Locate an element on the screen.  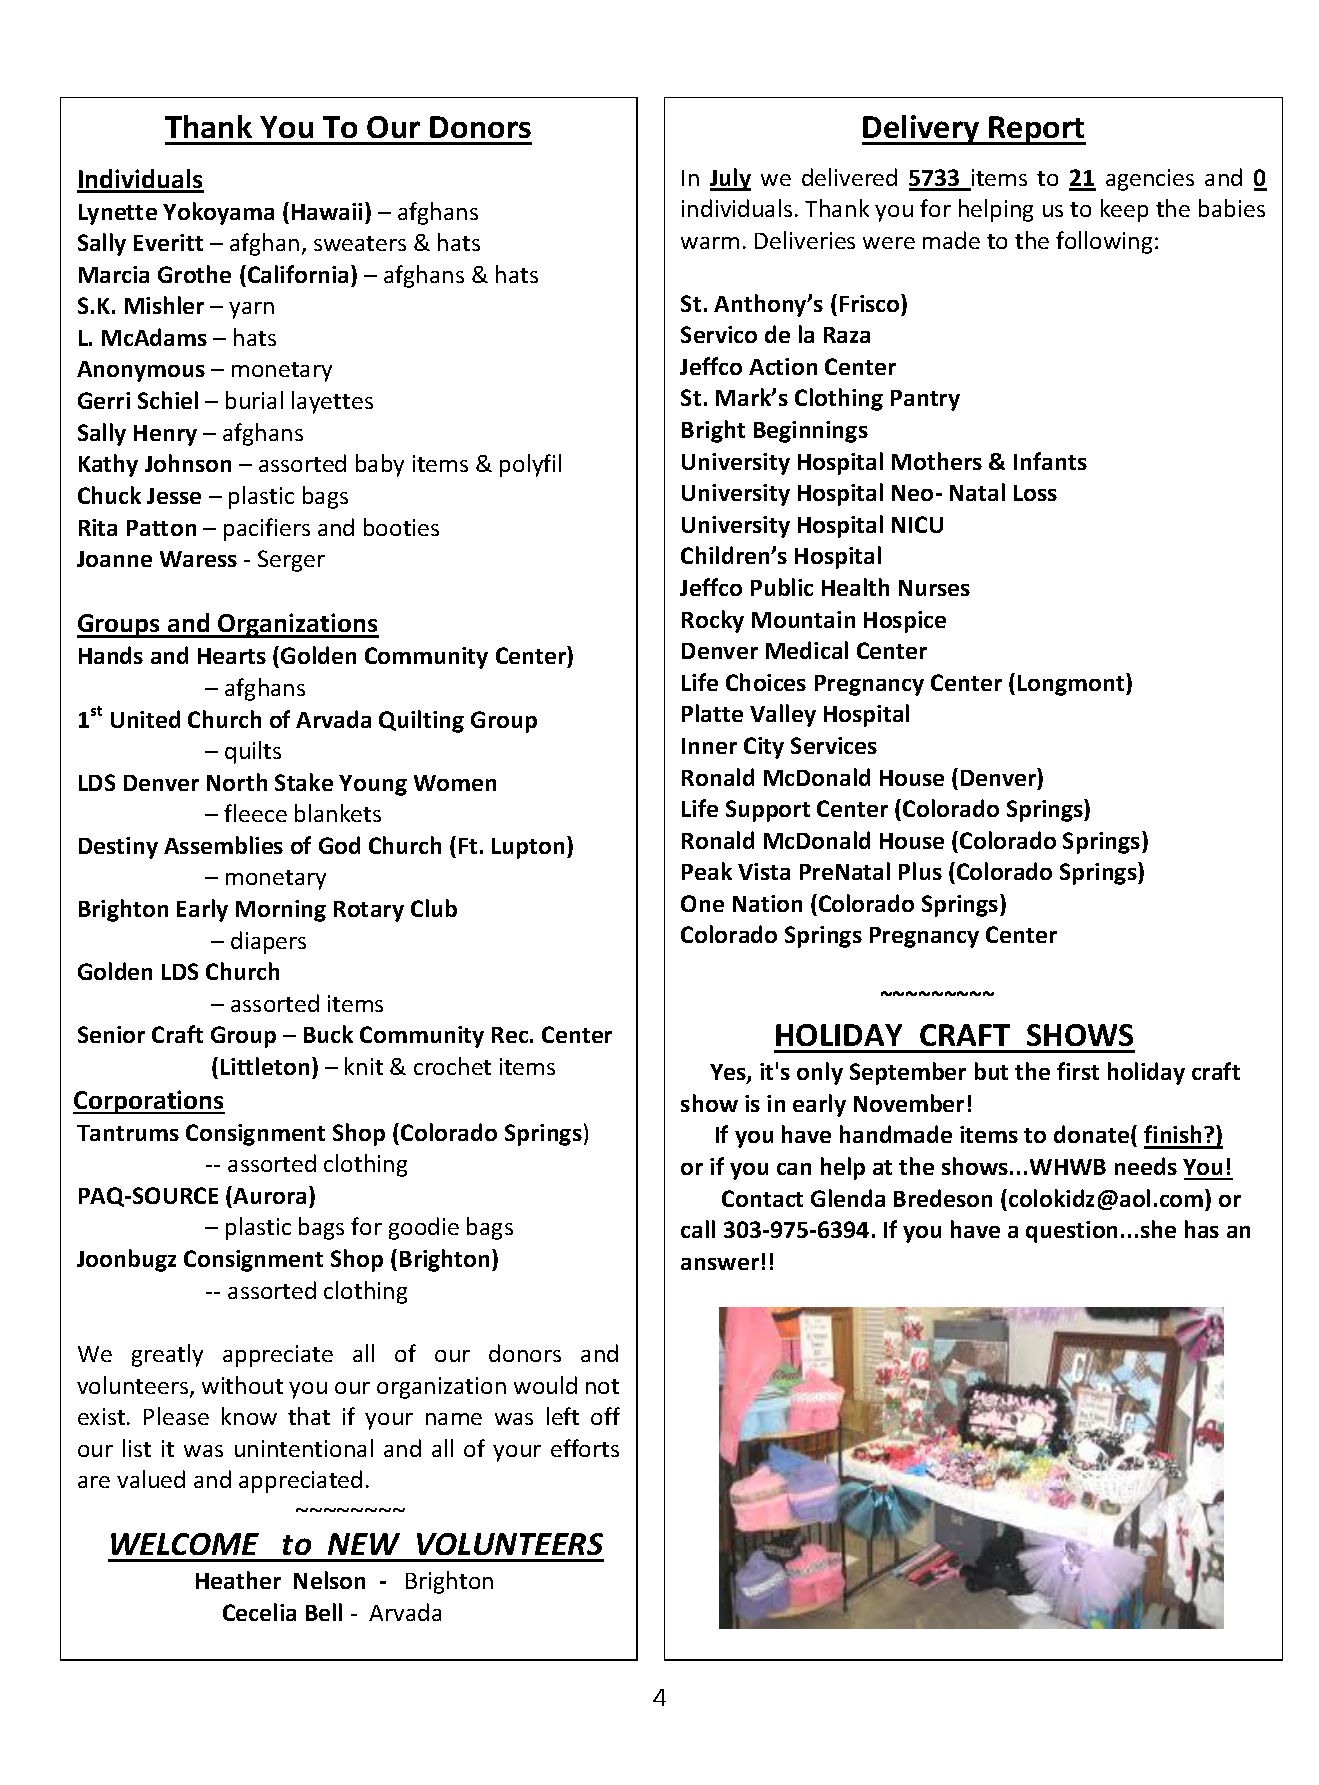
agencies is located at coordinates (1150, 180).
